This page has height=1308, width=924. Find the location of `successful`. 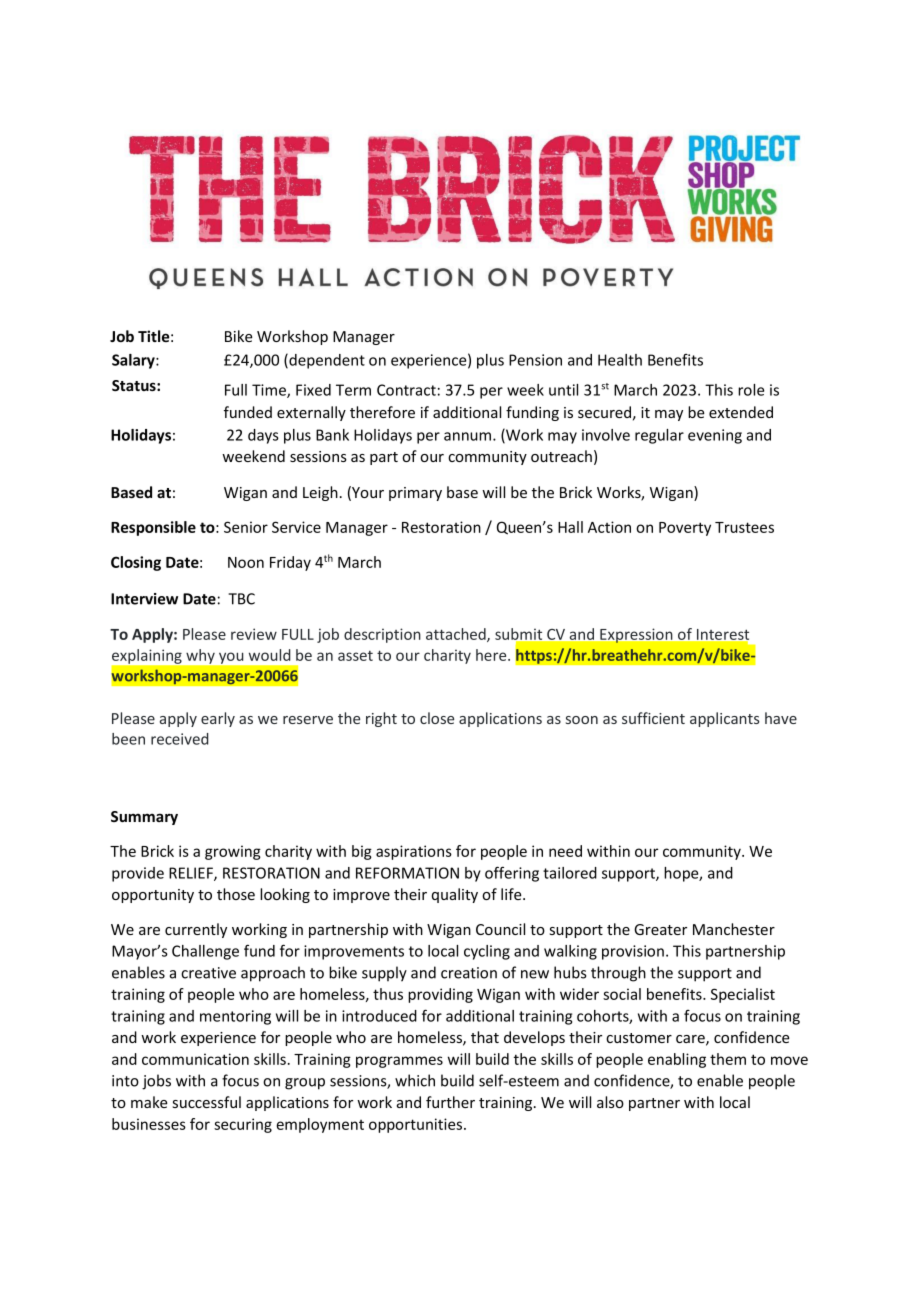

successful is located at coordinates (207, 1102).
